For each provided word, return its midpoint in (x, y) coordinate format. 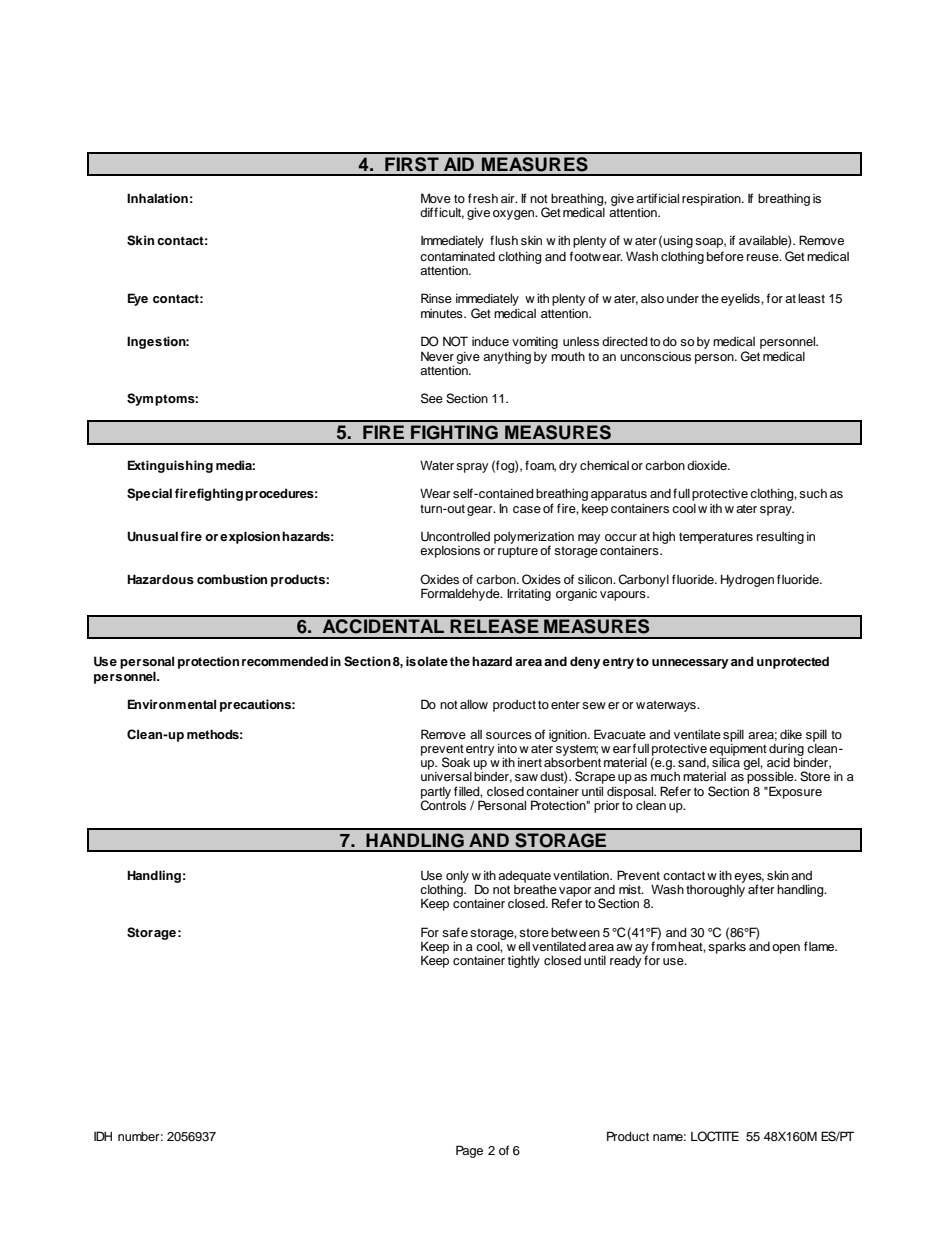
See (432, 398)
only (457, 877)
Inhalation (157, 198)
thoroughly (715, 889)
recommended (285, 661)
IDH (103, 1136)
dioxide (708, 465)
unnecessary (690, 664)
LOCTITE (715, 1136)
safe (455, 932)
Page (469, 1151)
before (725, 256)
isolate (427, 661)
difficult (442, 213)
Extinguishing (170, 466)
